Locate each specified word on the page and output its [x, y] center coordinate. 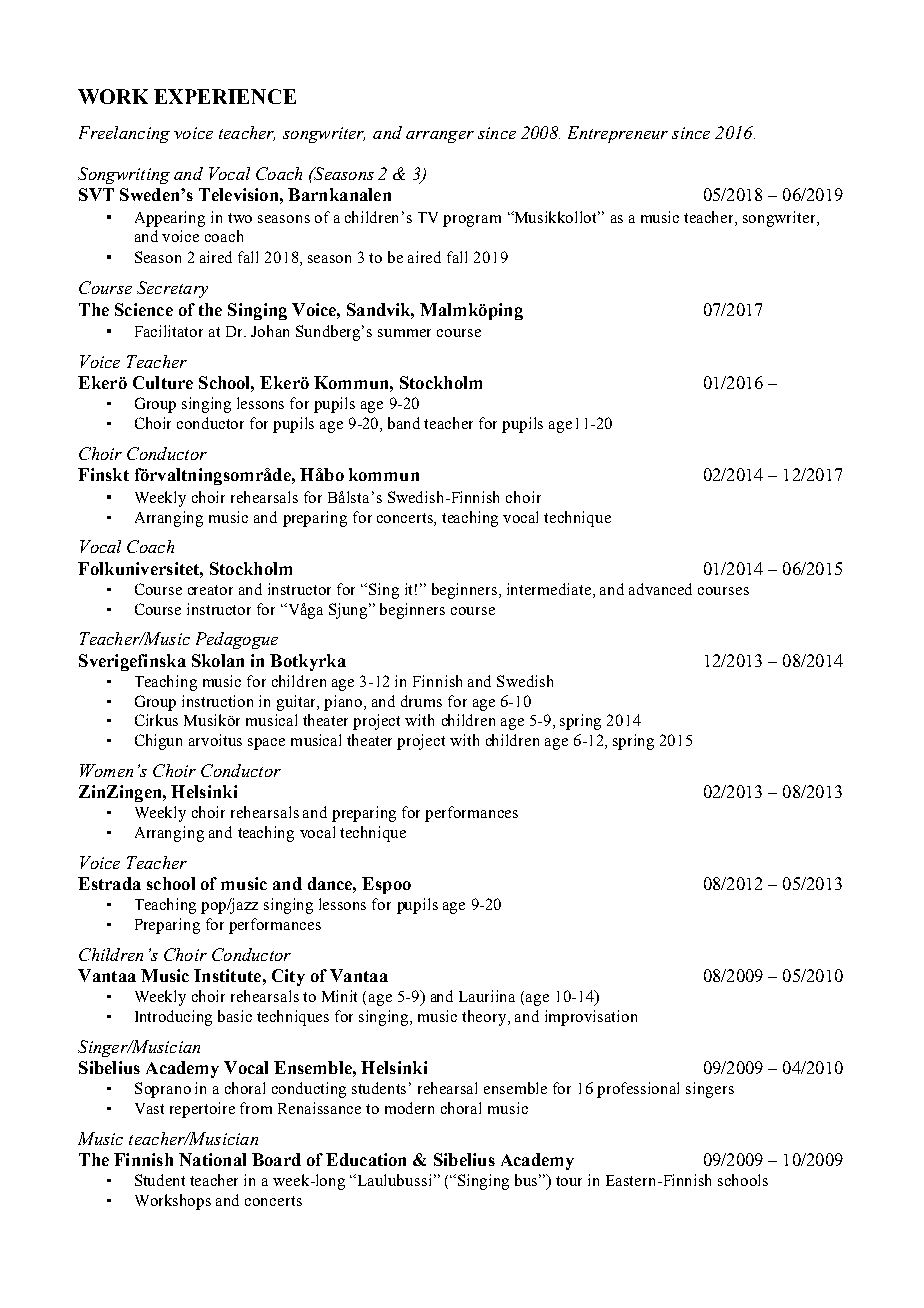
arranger [440, 137]
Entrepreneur [618, 134]
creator [210, 590]
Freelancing [124, 134]
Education [366, 1159]
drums [421, 701]
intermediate [550, 589]
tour [569, 1181]
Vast [149, 1108]
